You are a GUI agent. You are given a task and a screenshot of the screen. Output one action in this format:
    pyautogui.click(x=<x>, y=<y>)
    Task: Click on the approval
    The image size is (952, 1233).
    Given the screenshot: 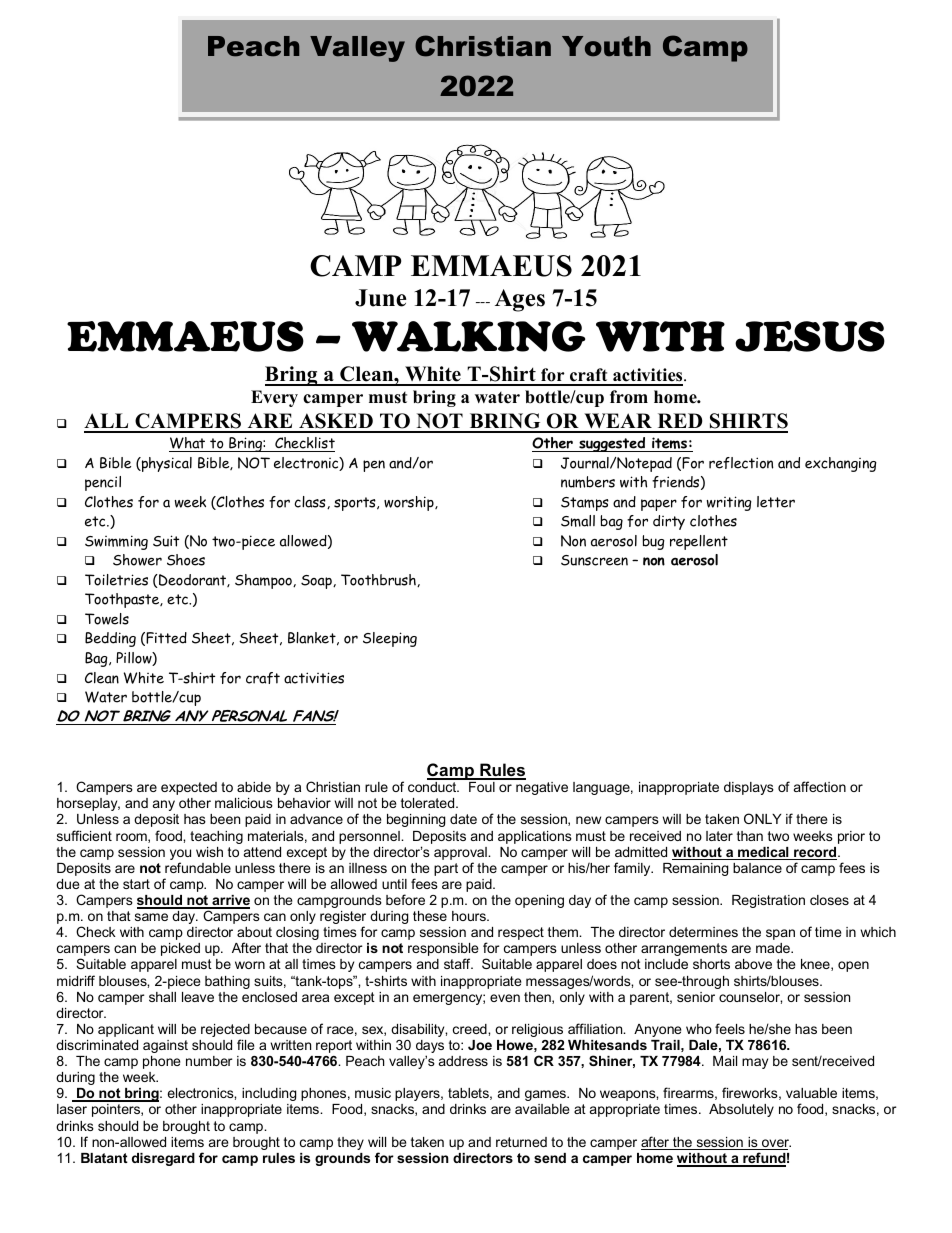 What is the action you would take?
    pyautogui.click(x=461, y=853)
